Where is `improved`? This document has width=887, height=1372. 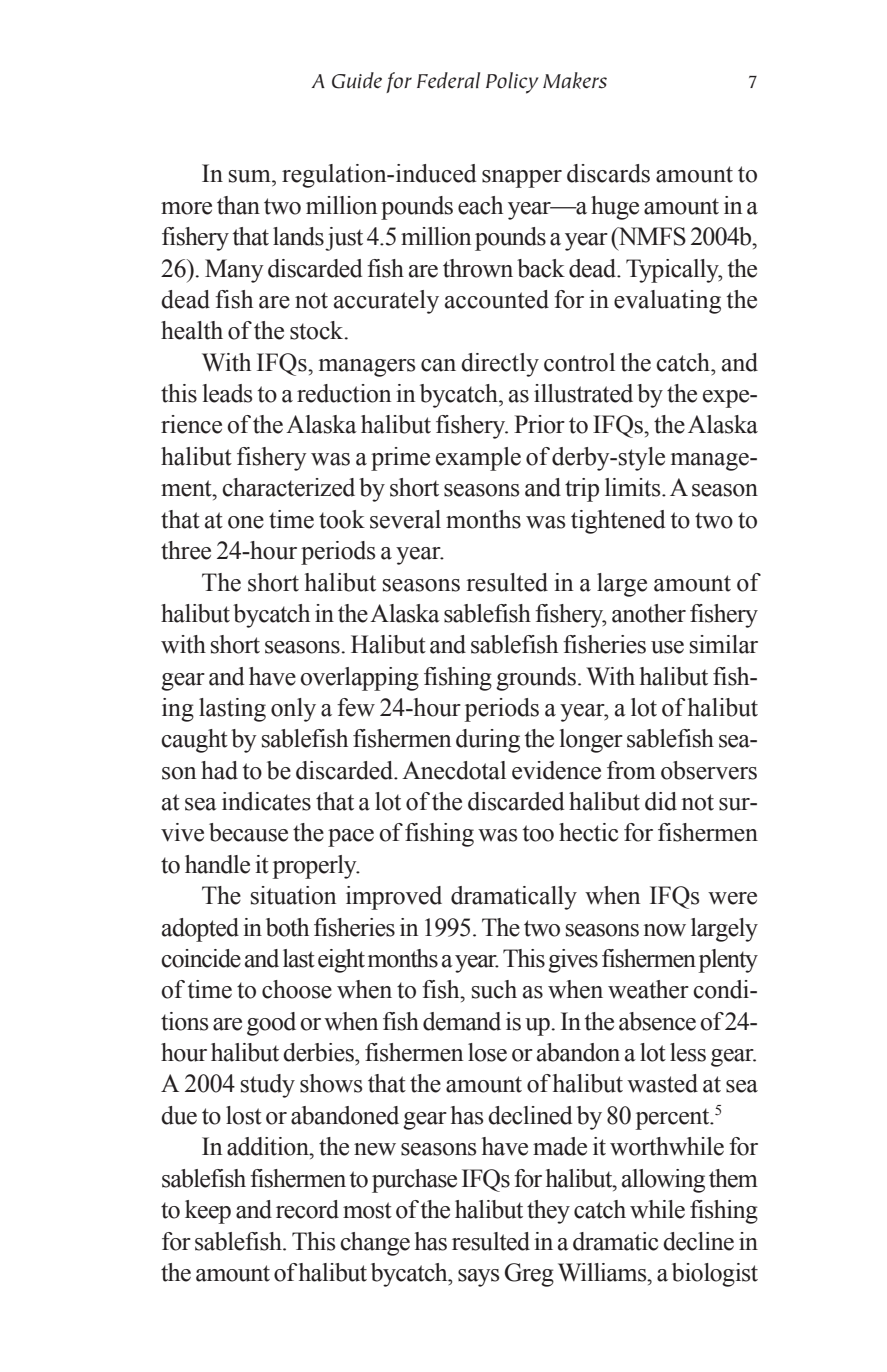 improved is located at coordinates (394, 898).
